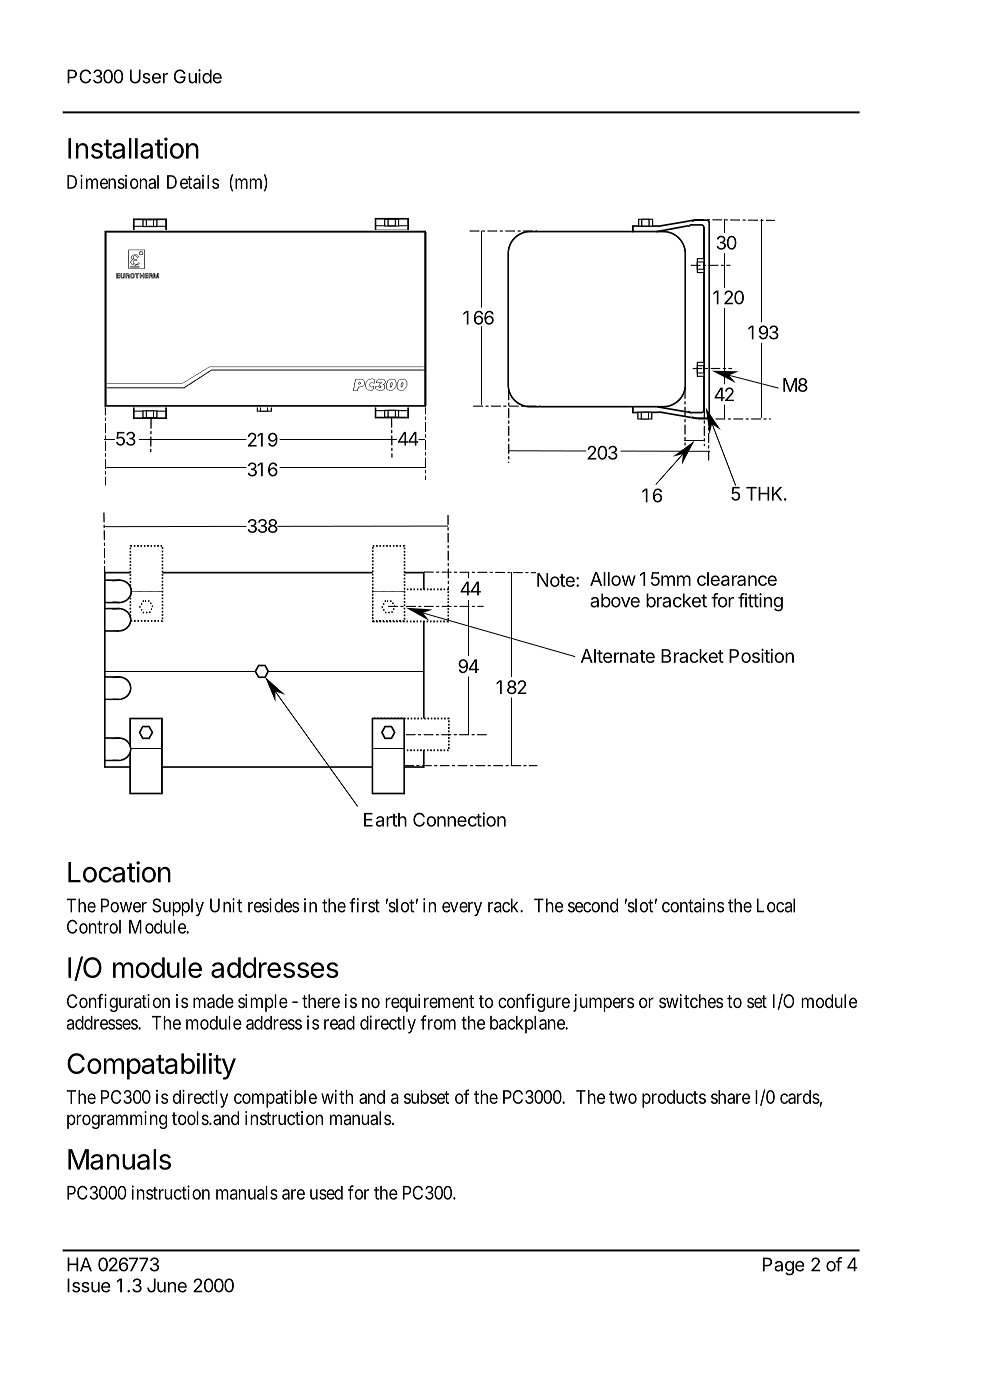 Image resolution: width=988 pixels, height=1383 pixels. Describe the element at coordinates (198, 76) in the screenshot. I see `Guide` at that location.
